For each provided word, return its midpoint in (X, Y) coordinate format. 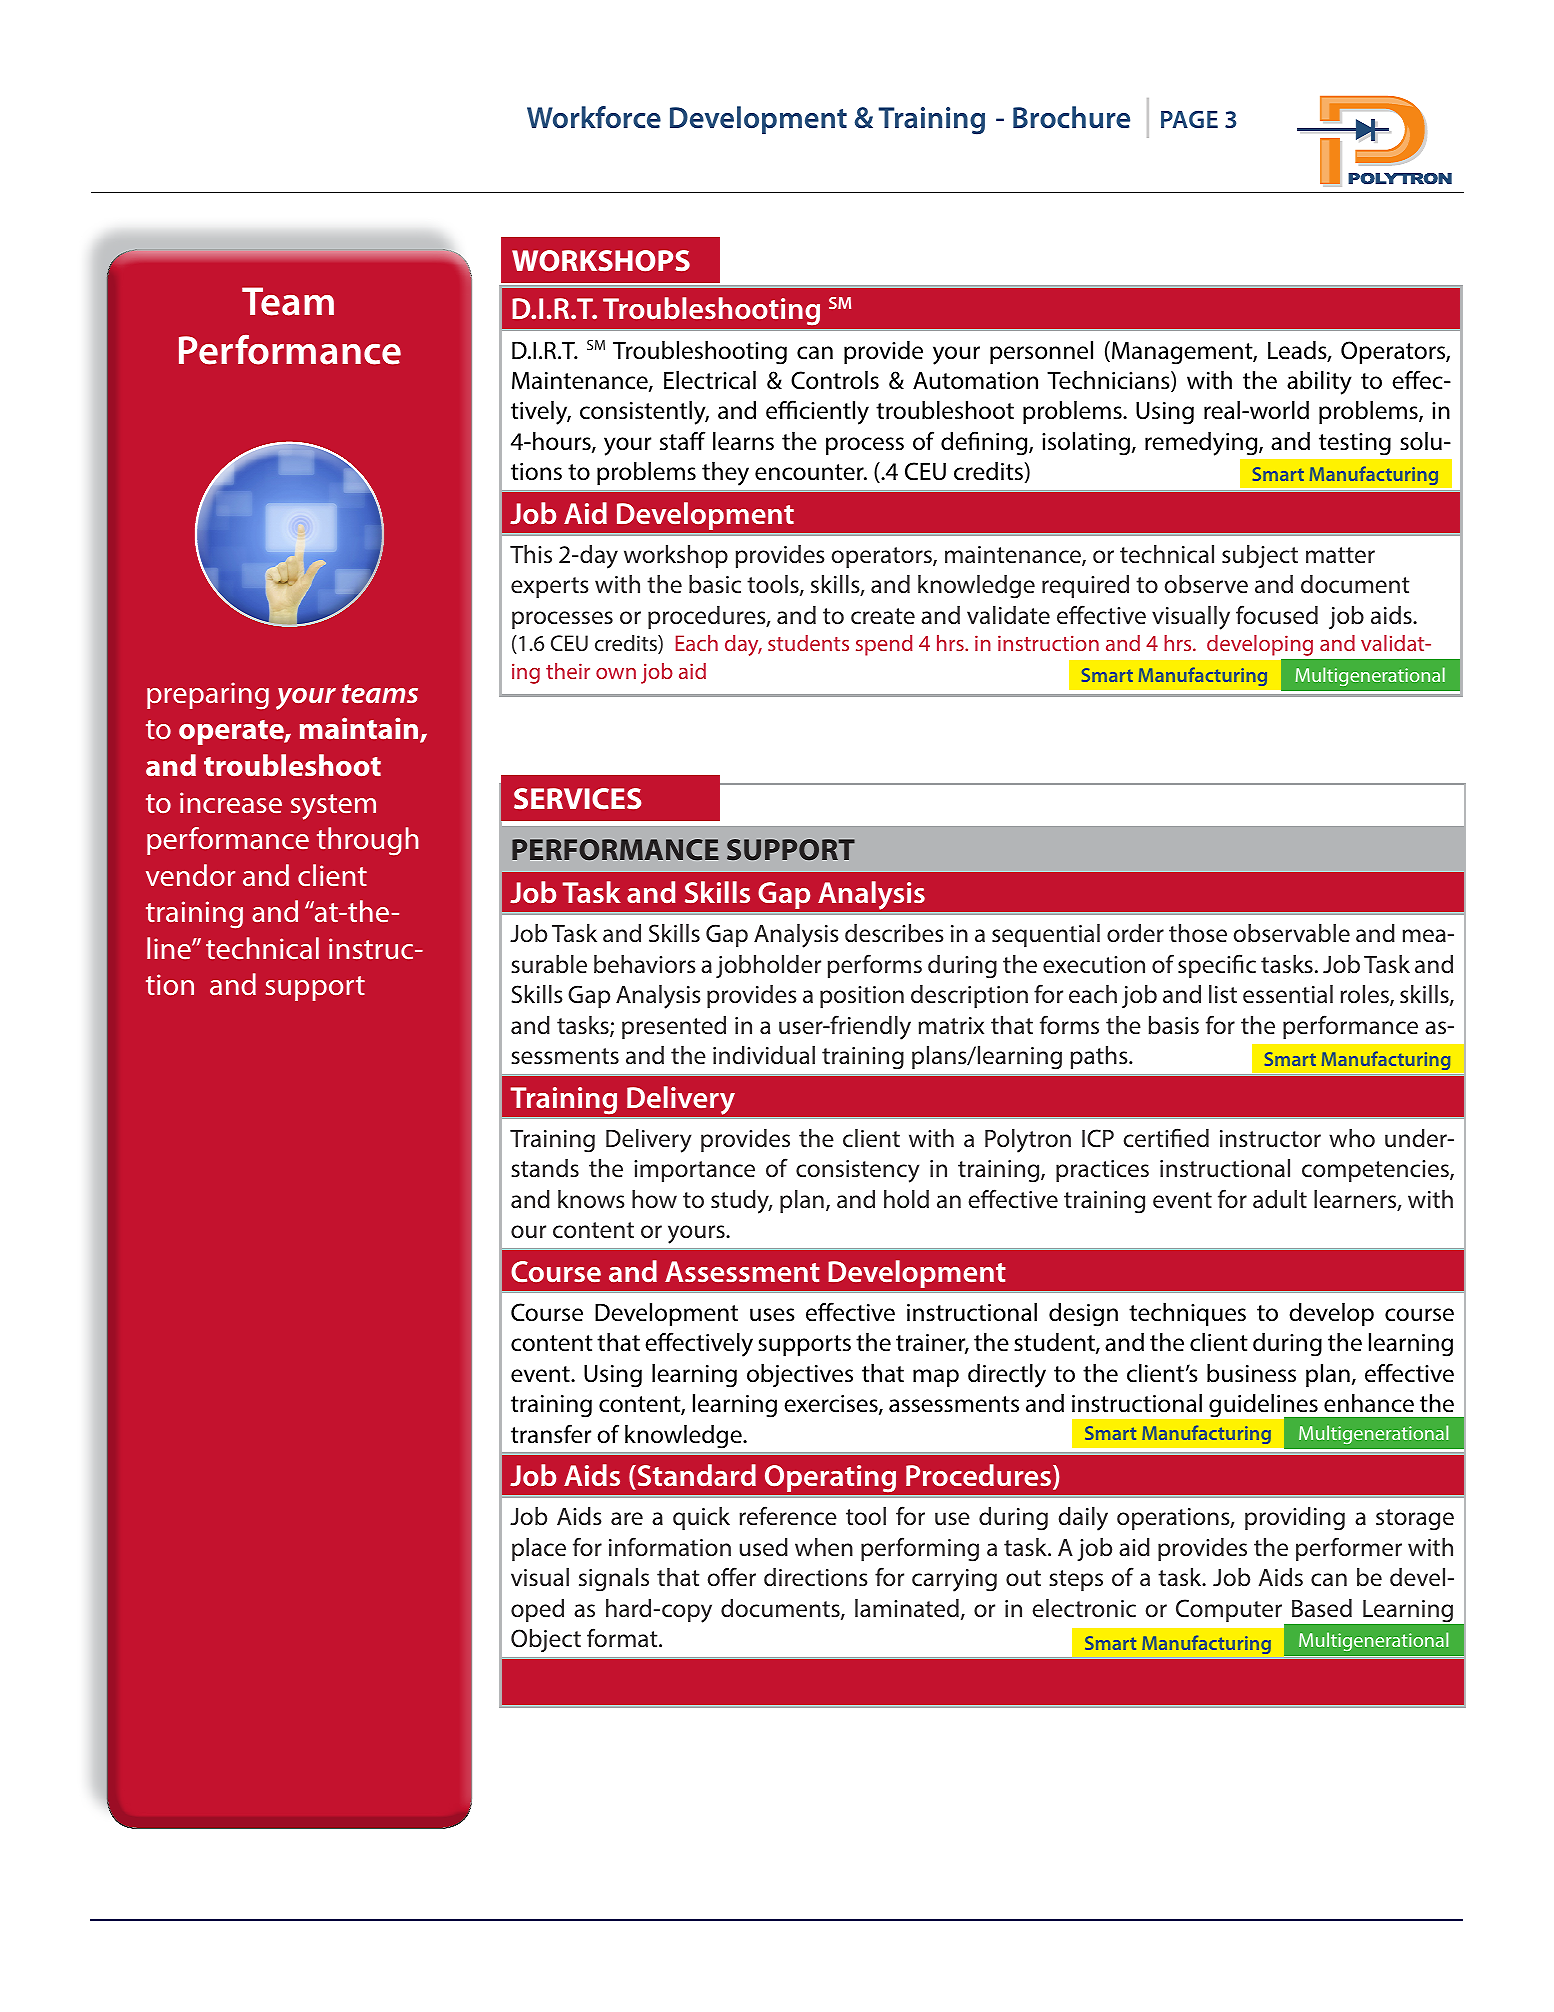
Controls (835, 380)
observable (1292, 933)
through (367, 841)
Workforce (594, 117)
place (539, 1549)
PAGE (1189, 119)
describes (894, 933)
